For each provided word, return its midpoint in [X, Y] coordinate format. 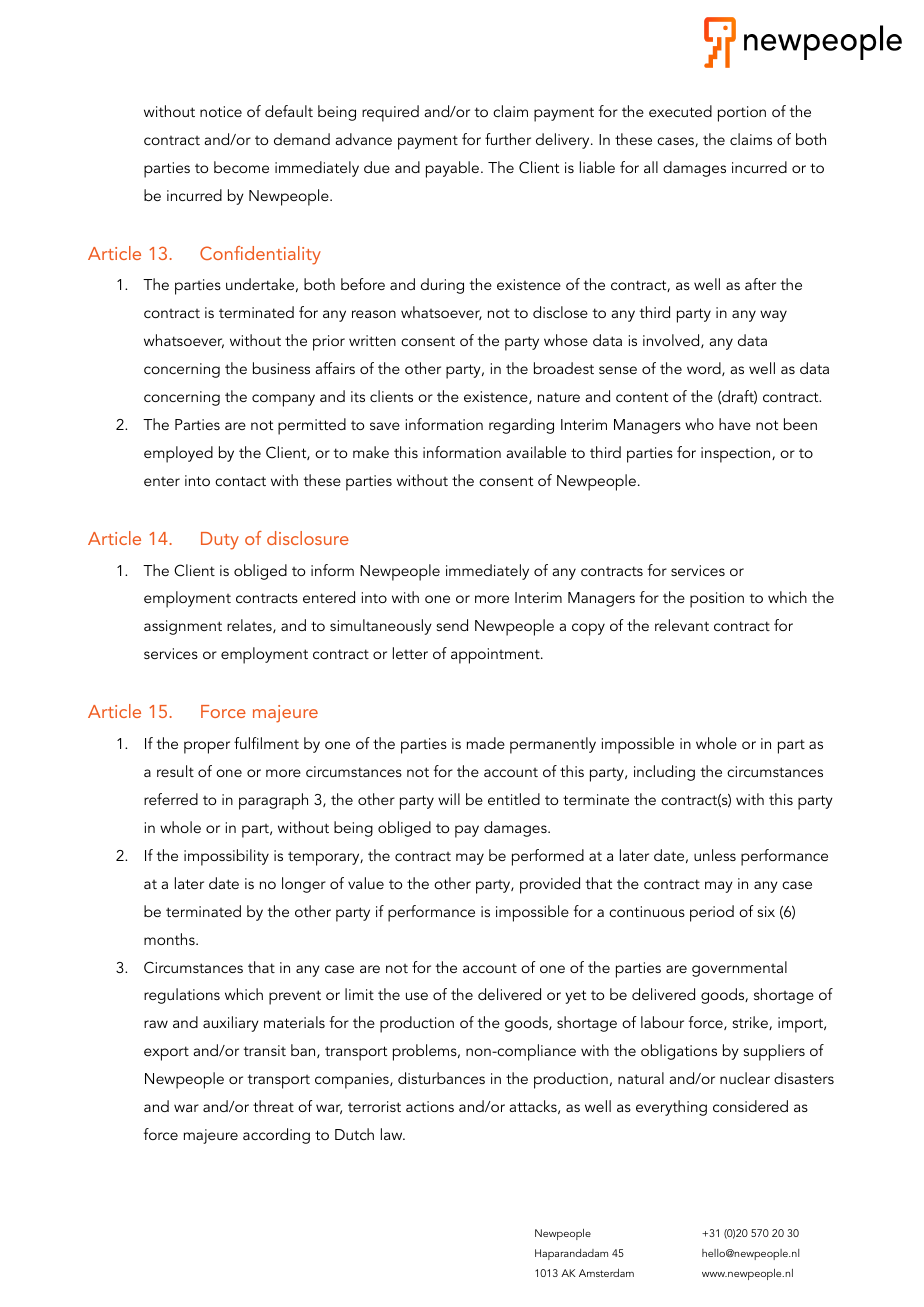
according [276, 1136]
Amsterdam [606, 1273]
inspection [737, 455]
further [508, 139]
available [536, 452]
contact [240, 481]
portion [742, 114]
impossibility [226, 857]
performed [548, 857]
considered [750, 1106]
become [241, 167]
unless [715, 855]
